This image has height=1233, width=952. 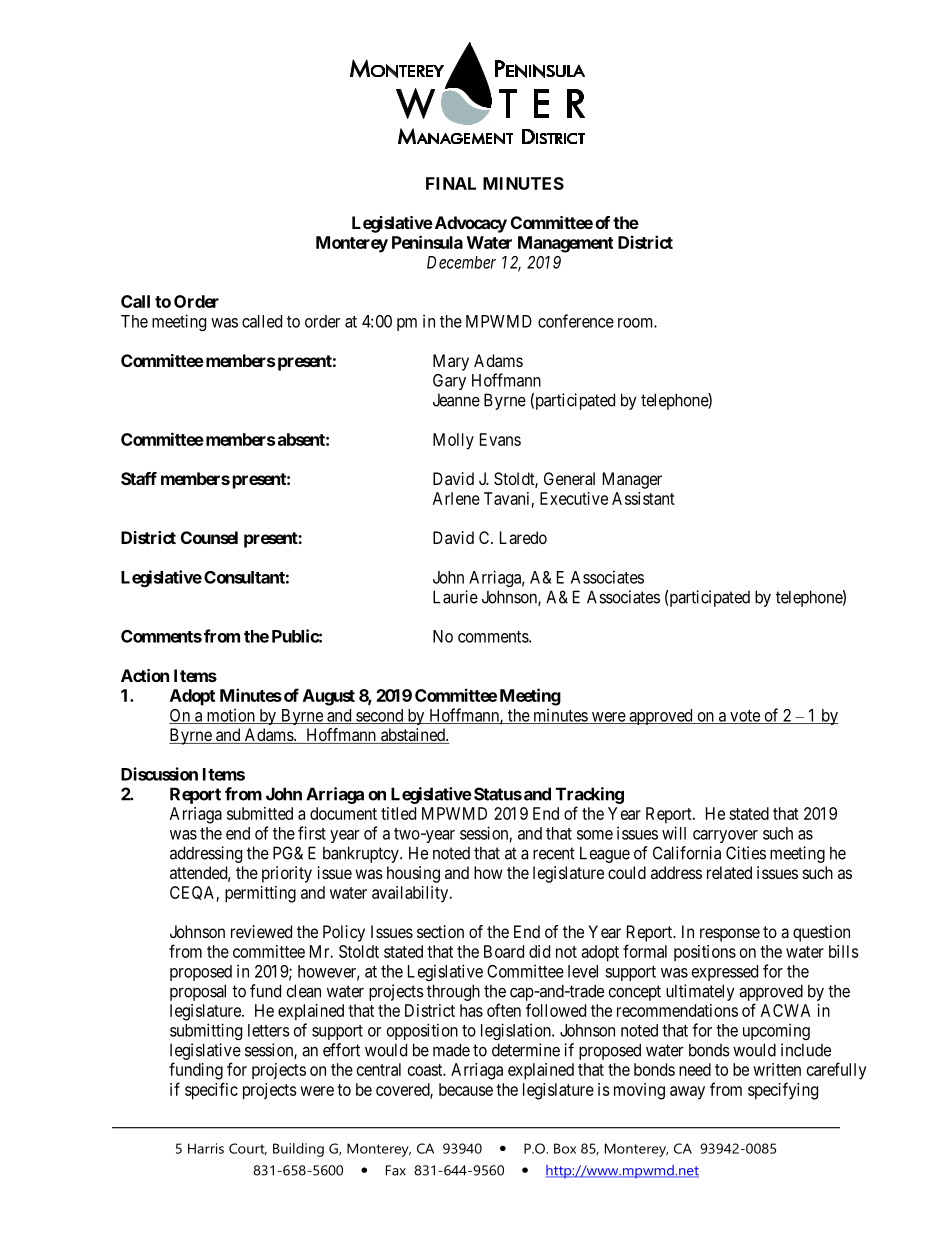 What do you see at coordinates (565, 1148) in the image?
I see `Box` at bounding box center [565, 1148].
